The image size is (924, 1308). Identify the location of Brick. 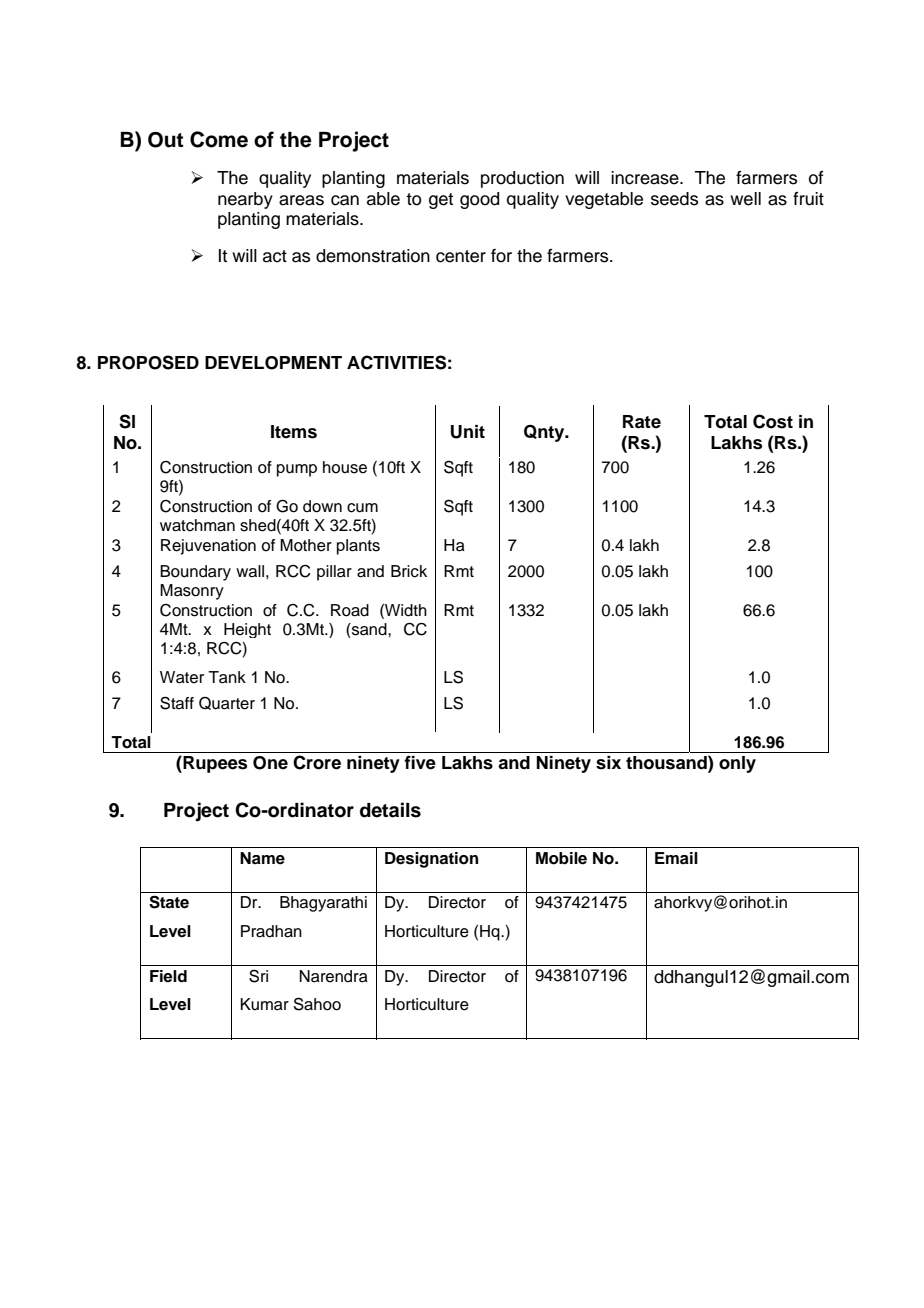
(409, 571).
